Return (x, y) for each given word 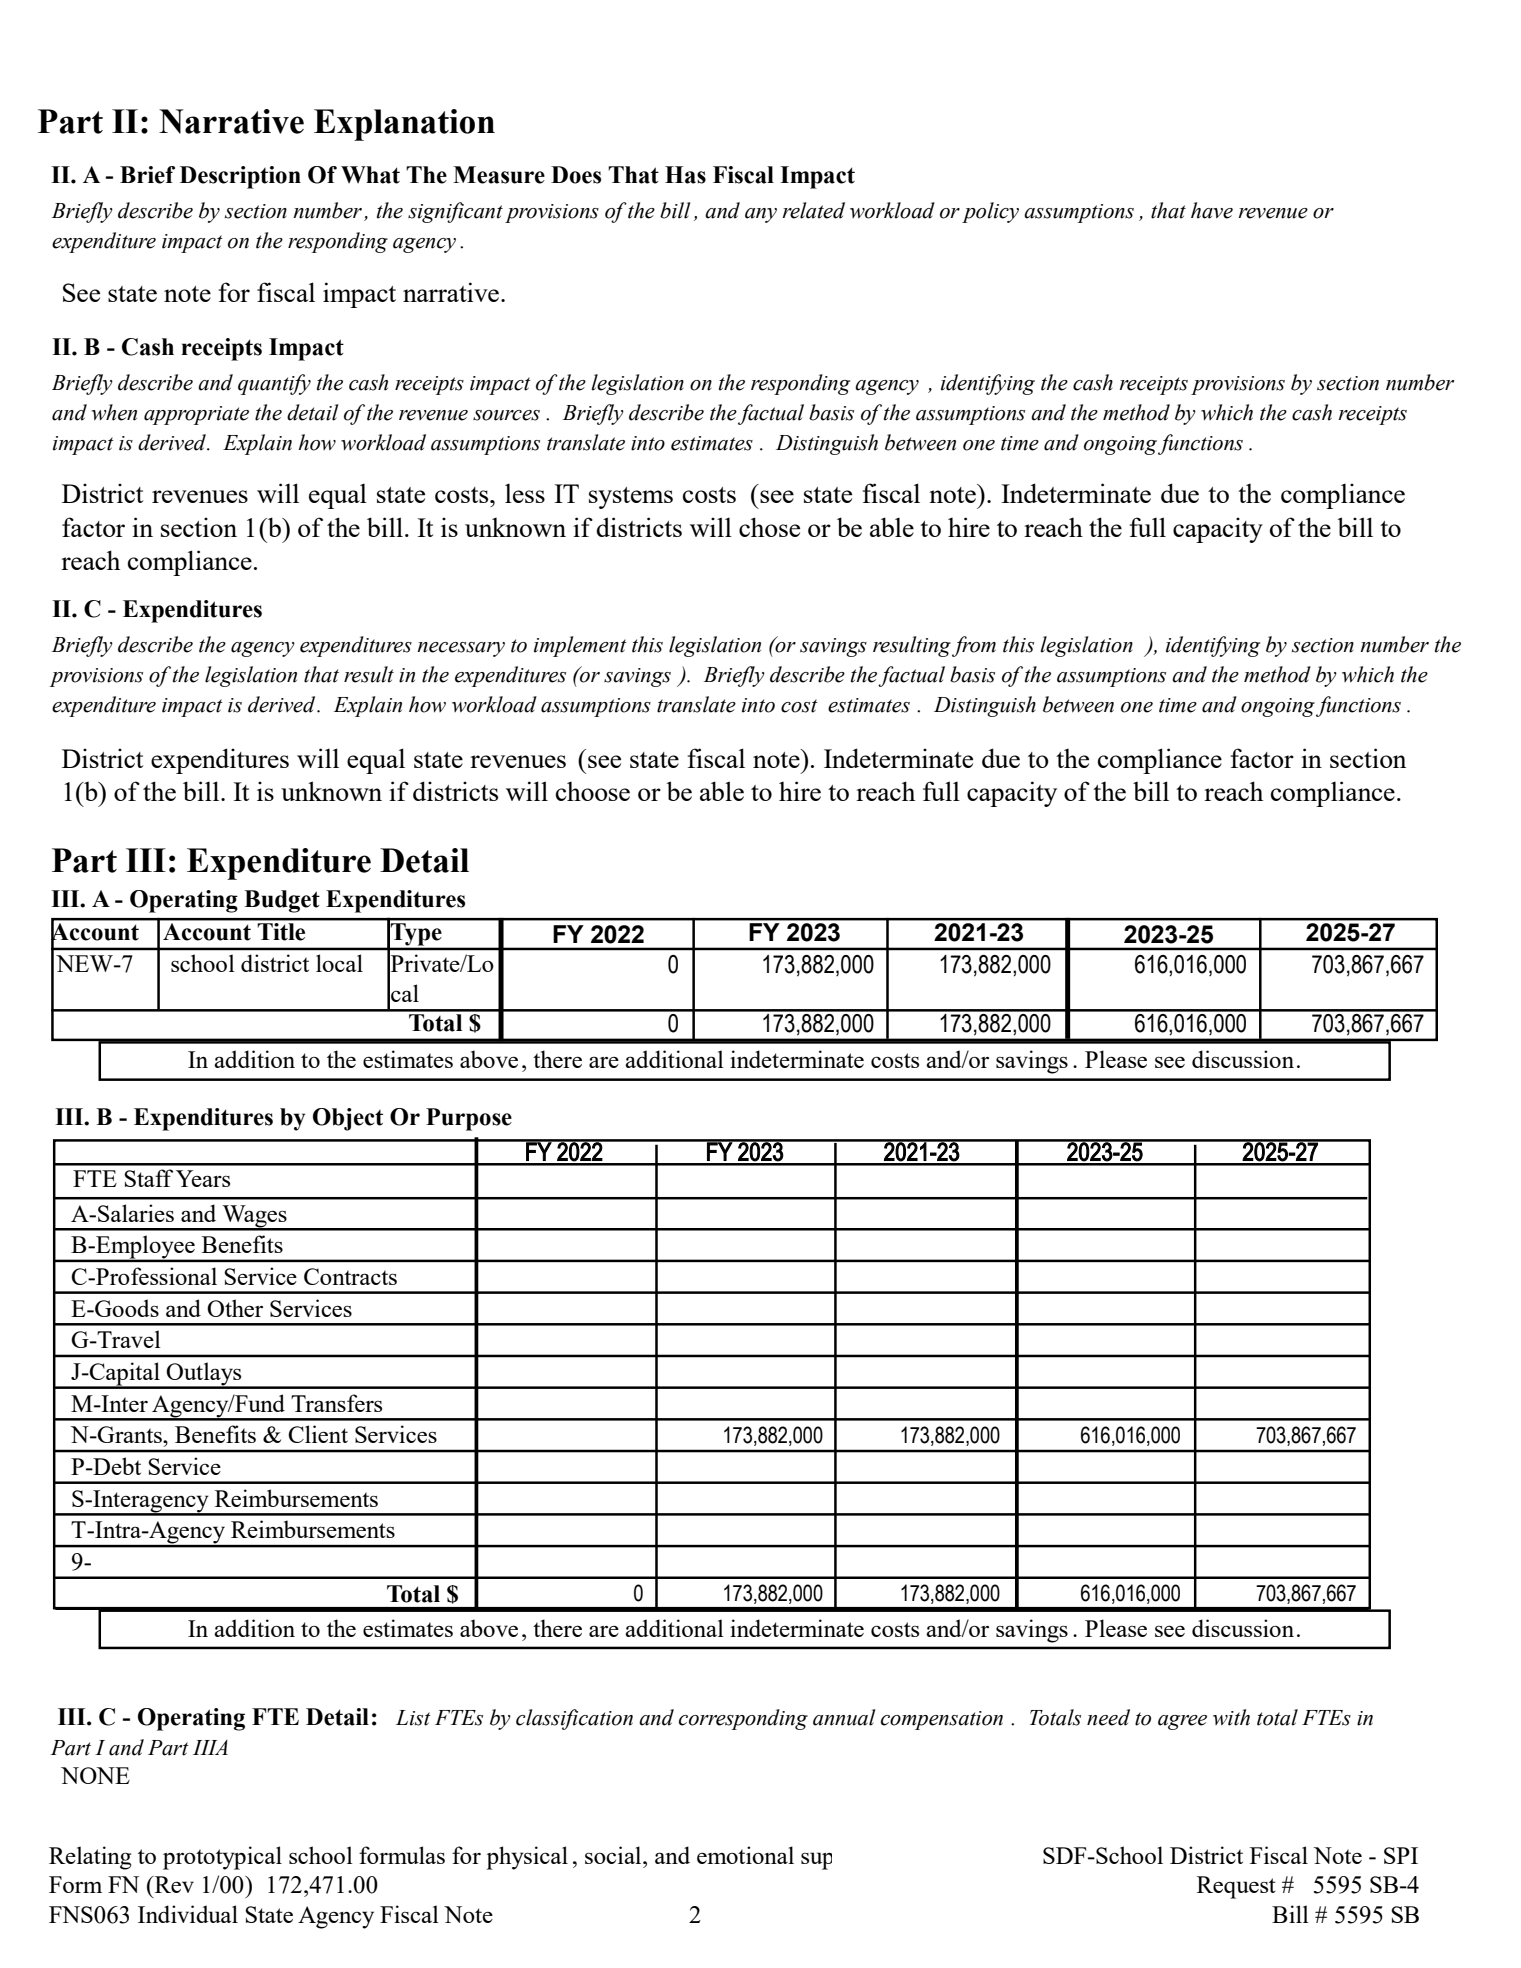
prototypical (222, 1858)
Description (240, 177)
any (761, 215)
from (974, 646)
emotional (745, 1855)
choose (593, 791)
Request (1236, 1887)
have (1212, 210)
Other (235, 1308)
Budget (282, 901)
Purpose (469, 1119)
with (1231, 1717)
